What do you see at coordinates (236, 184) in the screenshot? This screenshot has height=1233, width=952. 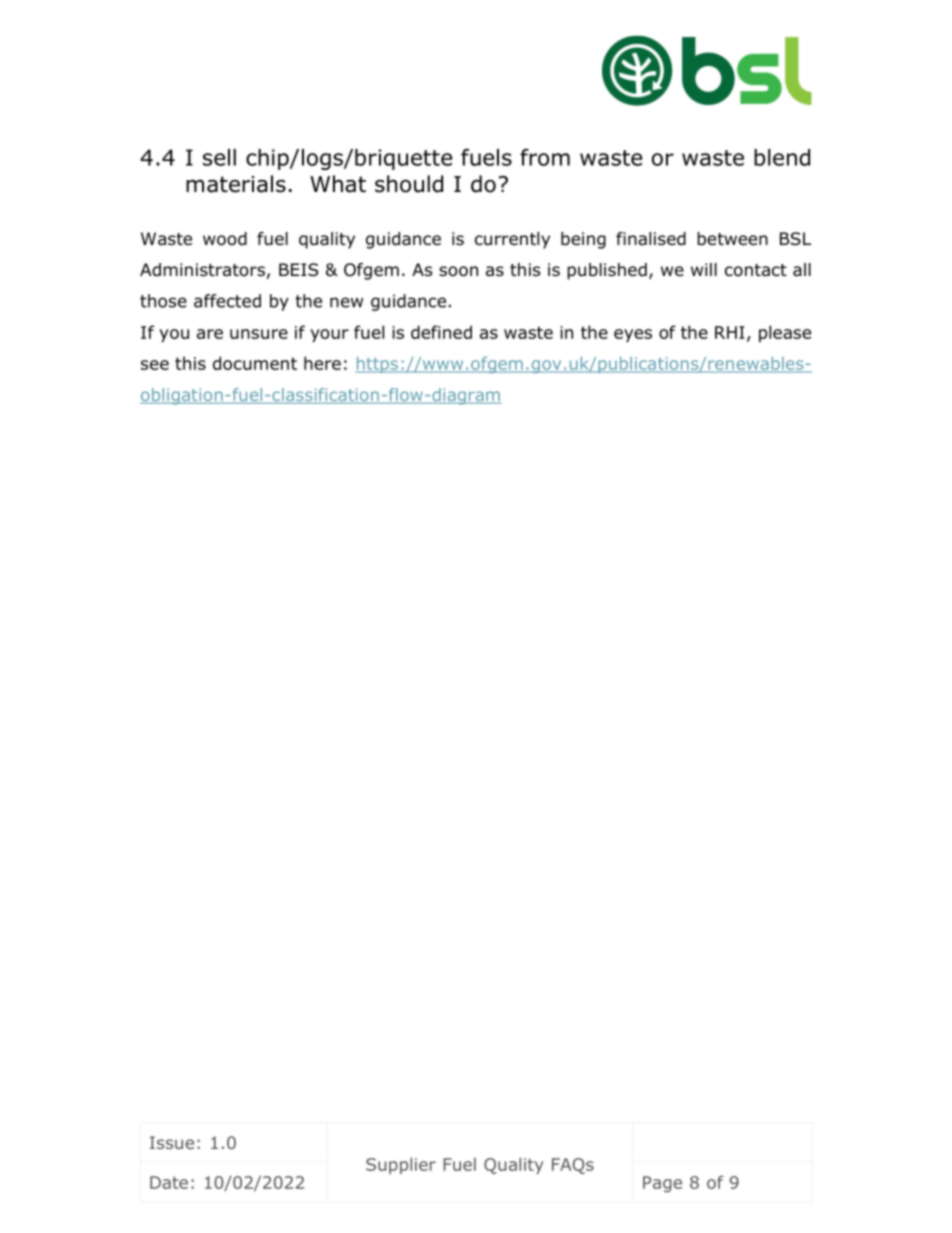 I see `materials` at bounding box center [236, 184].
